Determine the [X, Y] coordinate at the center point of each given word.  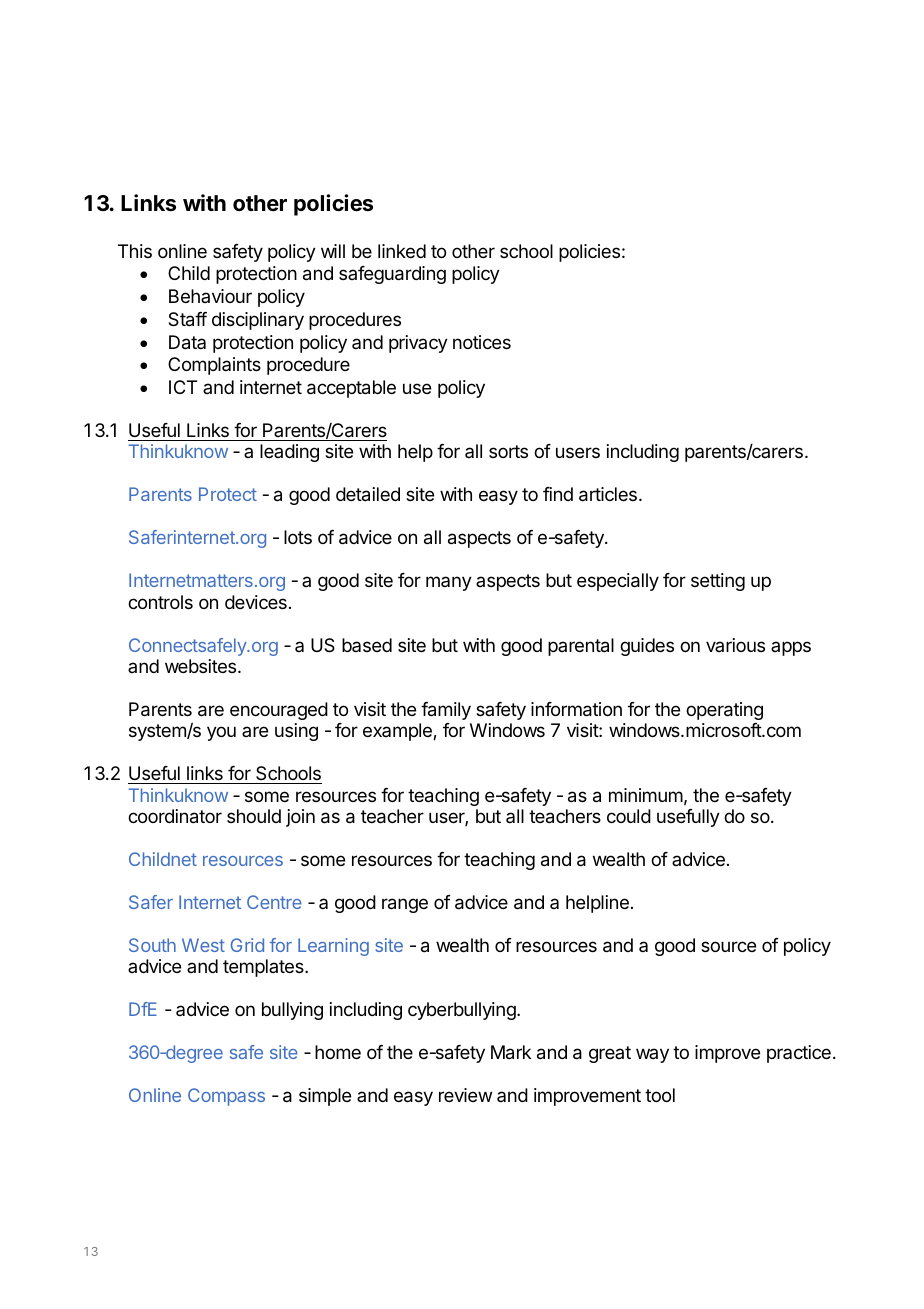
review [465, 1095]
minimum [646, 795]
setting [718, 582]
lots [298, 537]
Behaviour [210, 296]
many [449, 583]
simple [325, 1097]
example [398, 732]
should [254, 816]
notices [482, 342]
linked [402, 251]
